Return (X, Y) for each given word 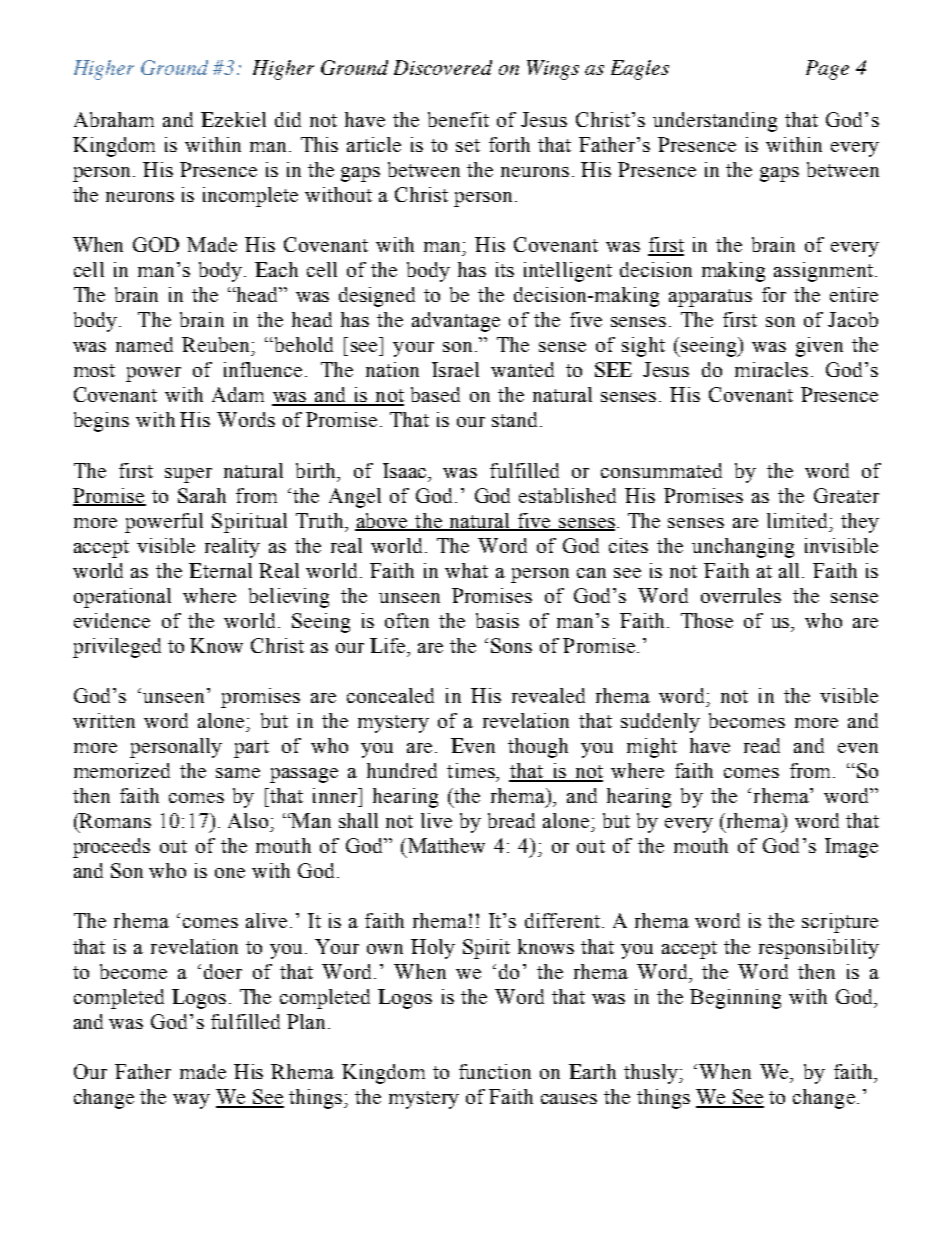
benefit (458, 119)
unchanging (743, 548)
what (466, 570)
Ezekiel (233, 119)
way (191, 1101)
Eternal (220, 570)
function (495, 1071)
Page (827, 70)
